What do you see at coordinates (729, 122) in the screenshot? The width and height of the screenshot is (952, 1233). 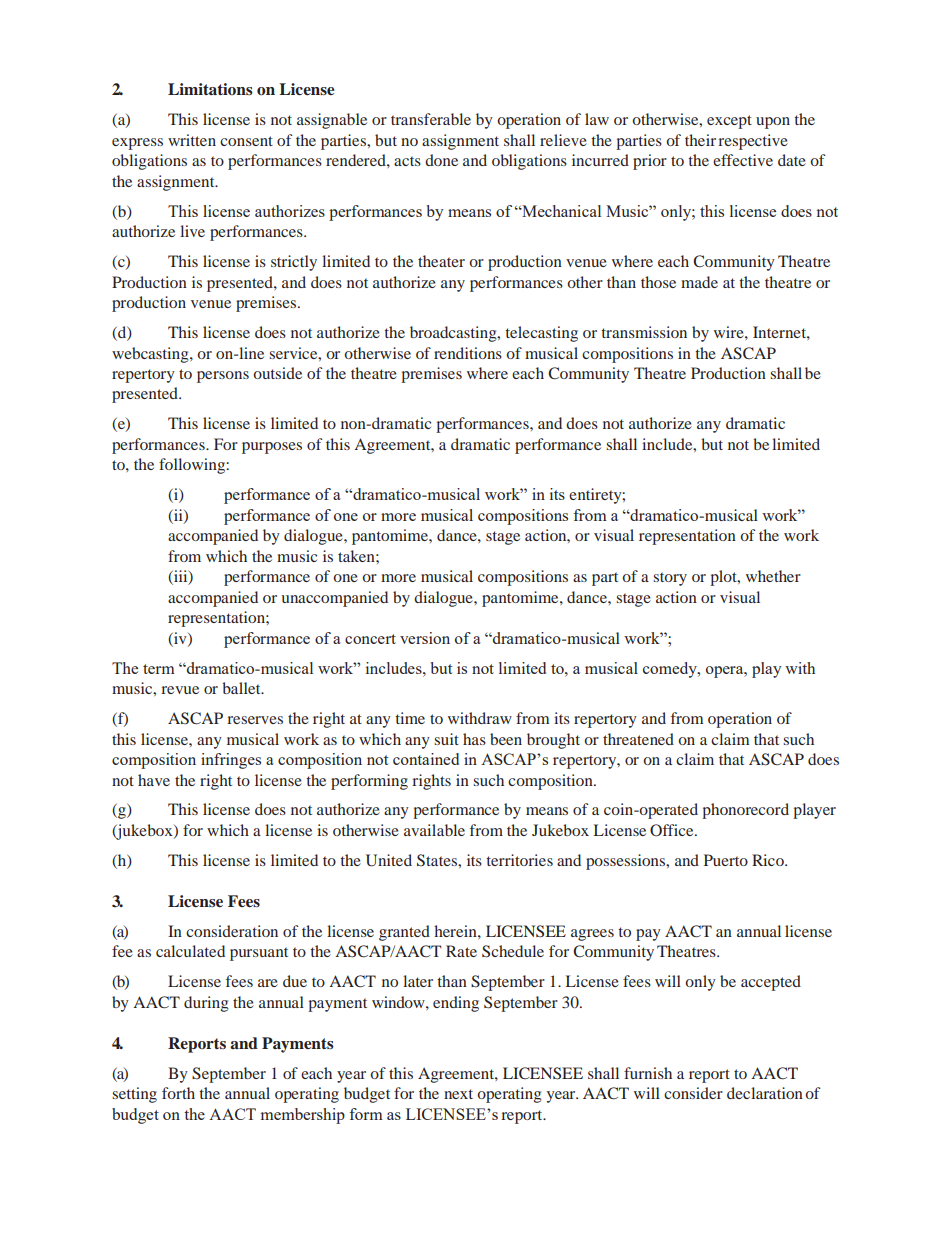 I see `except` at bounding box center [729, 122].
